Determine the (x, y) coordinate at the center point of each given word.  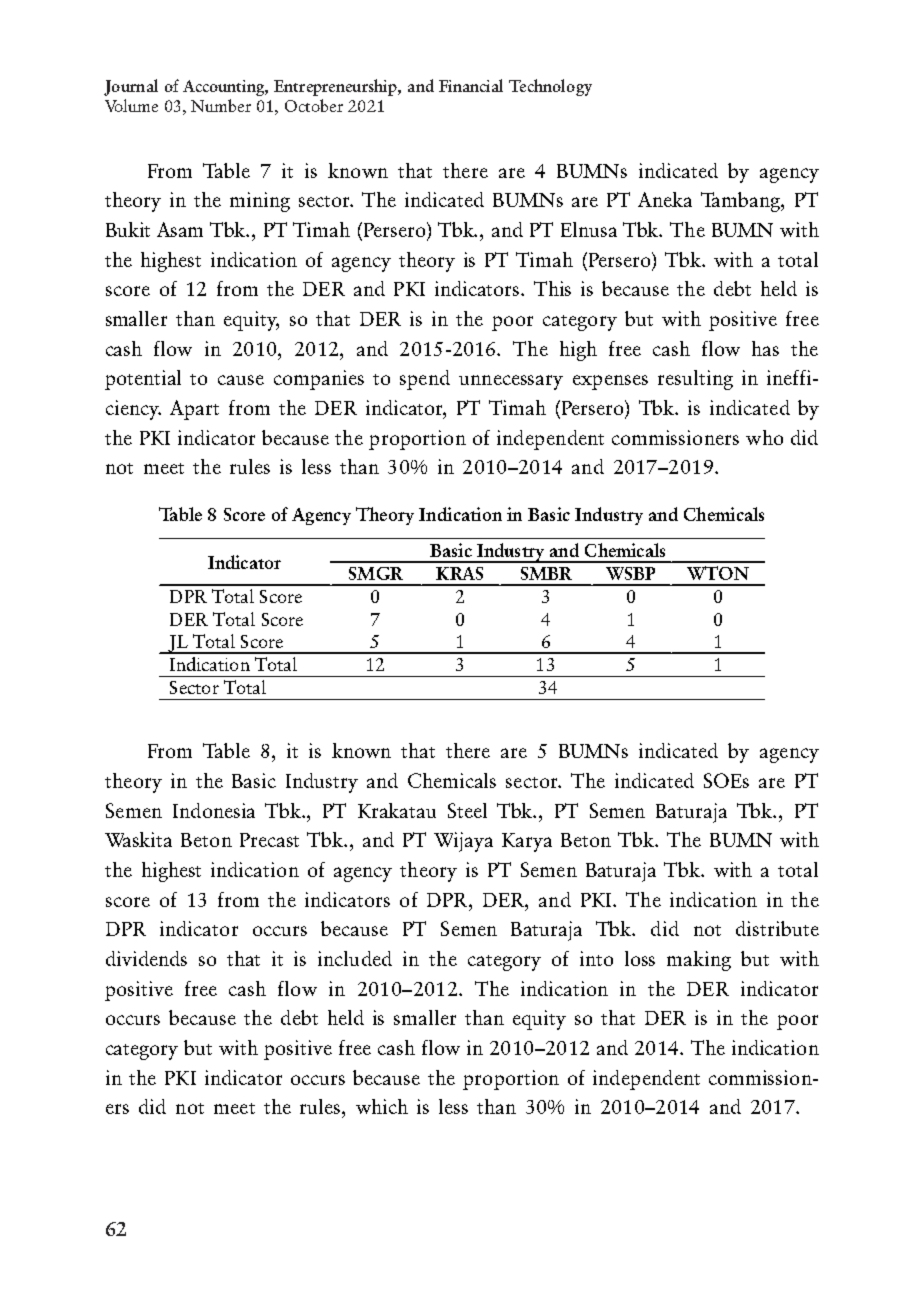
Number (221, 105)
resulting (695, 380)
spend (425, 380)
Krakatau (397, 810)
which (382, 1106)
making (699, 961)
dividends (146, 958)
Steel (467, 810)
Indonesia (214, 810)
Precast (269, 840)
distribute (777, 928)
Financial (471, 85)
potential (143, 380)
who (764, 437)
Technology (550, 87)
